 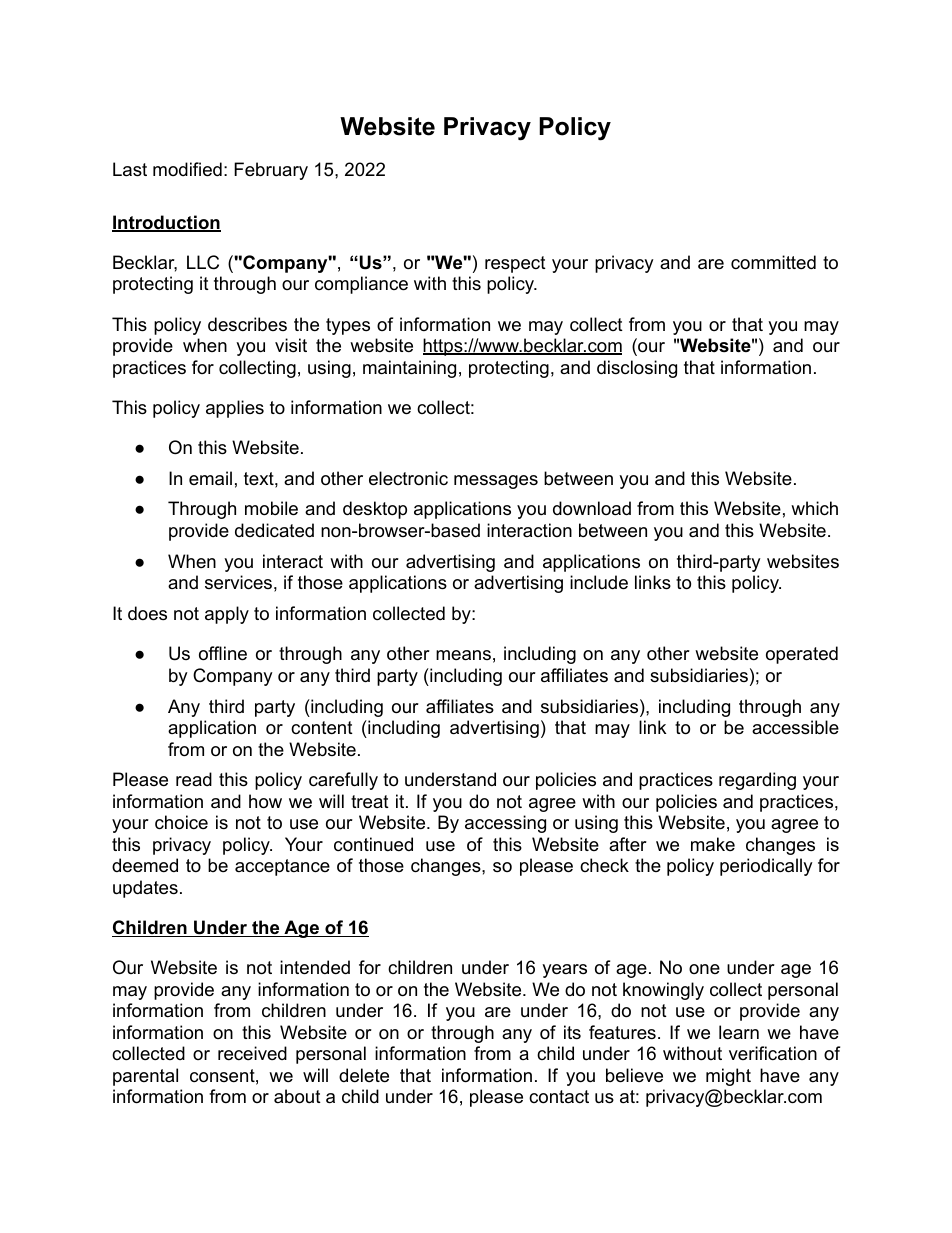 What do you see at coordinates (505, 824) in the document?
I see `accessing` at bounding box center [505, 824].
